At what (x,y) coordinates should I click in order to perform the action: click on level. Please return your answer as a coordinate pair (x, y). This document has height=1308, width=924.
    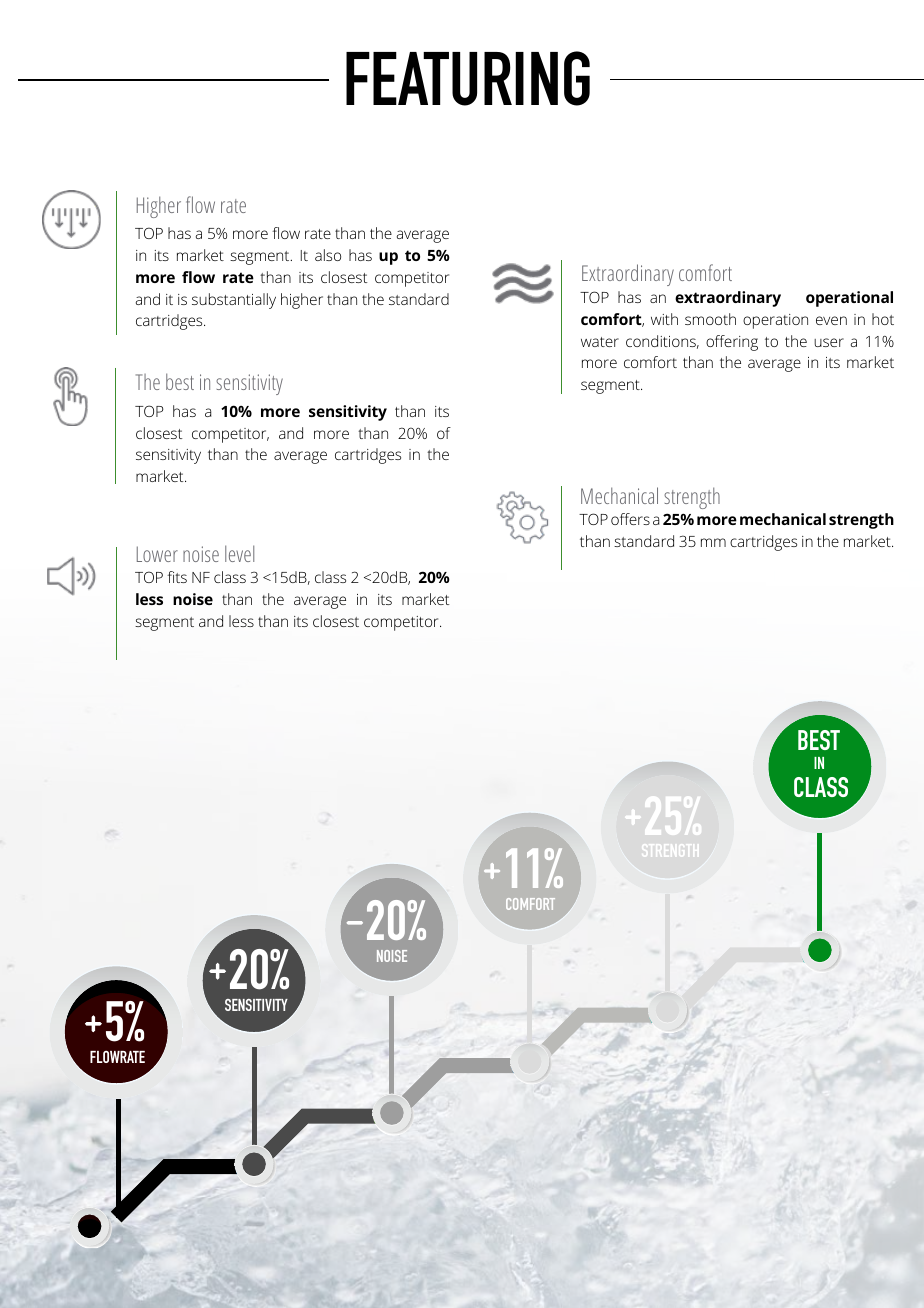
    Looking at the image, I should click on (239, 553).
